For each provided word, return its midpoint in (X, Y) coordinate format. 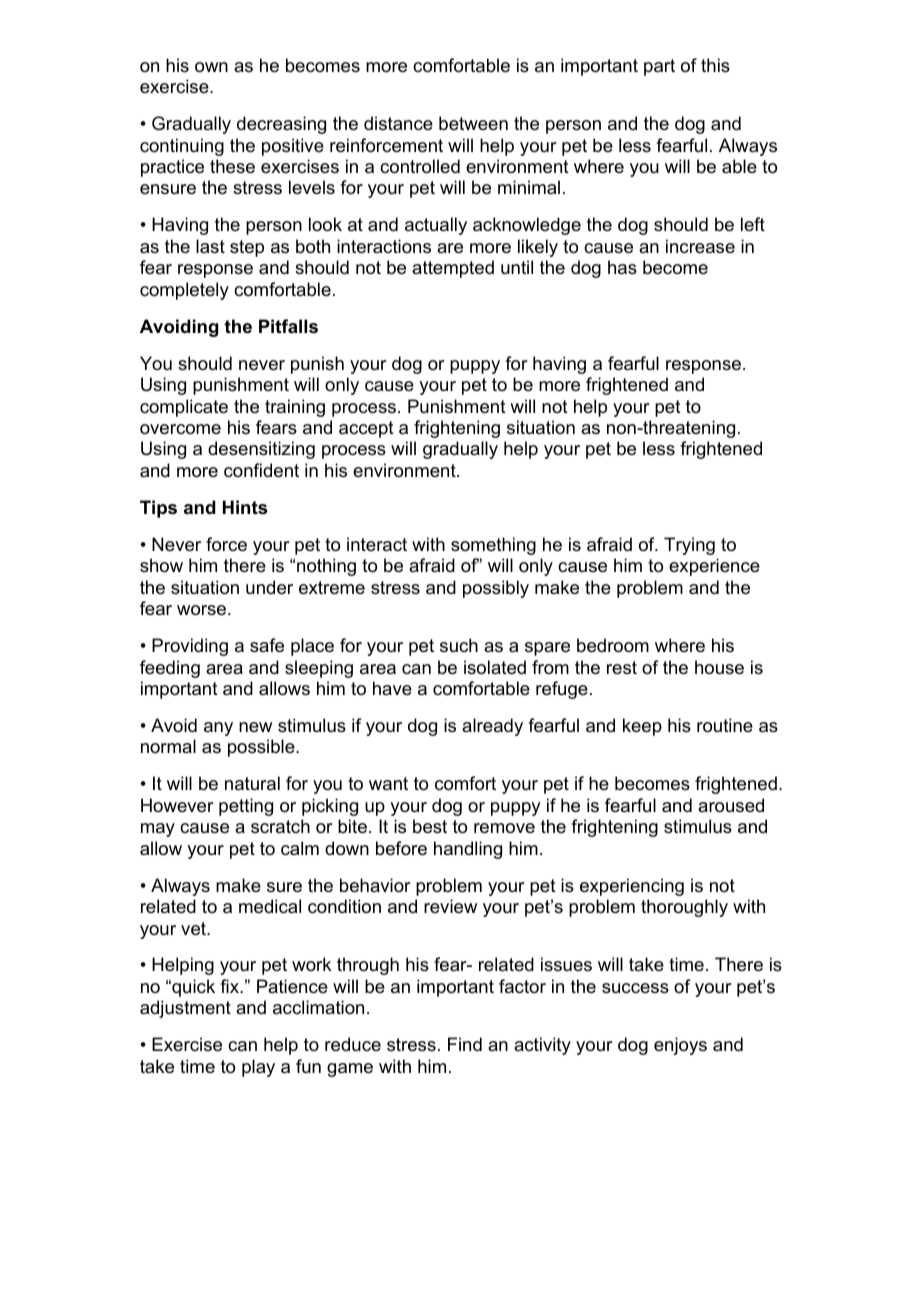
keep (642, 727)
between (473, 123)
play (258, 1068)
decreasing (281, 125)
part (659, 67)
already (492, 727)
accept (366, 429)
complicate (184, 408)
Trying (689, 546)
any (218, 729)
